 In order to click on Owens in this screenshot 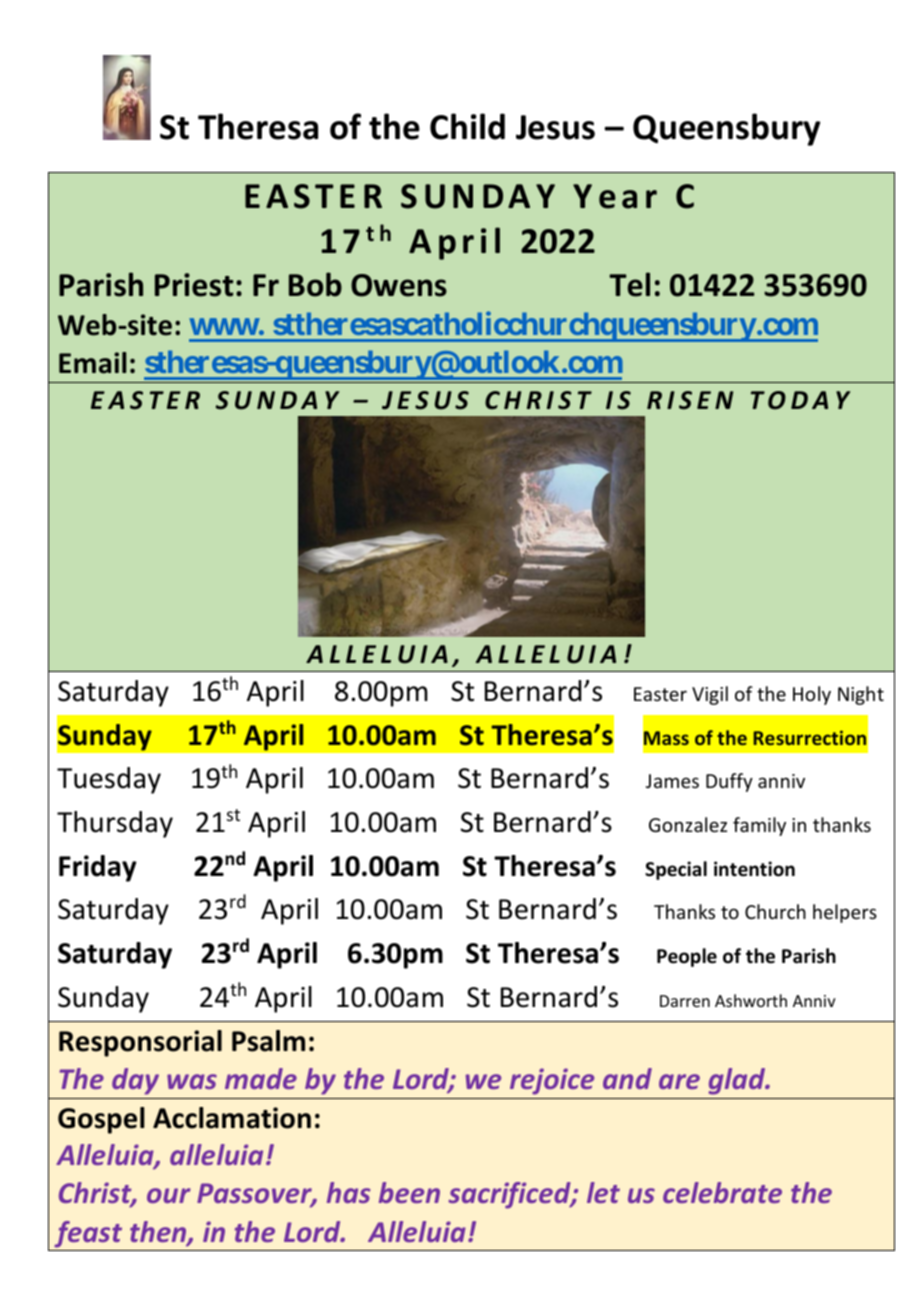, I will do `click(399, 285)`.
